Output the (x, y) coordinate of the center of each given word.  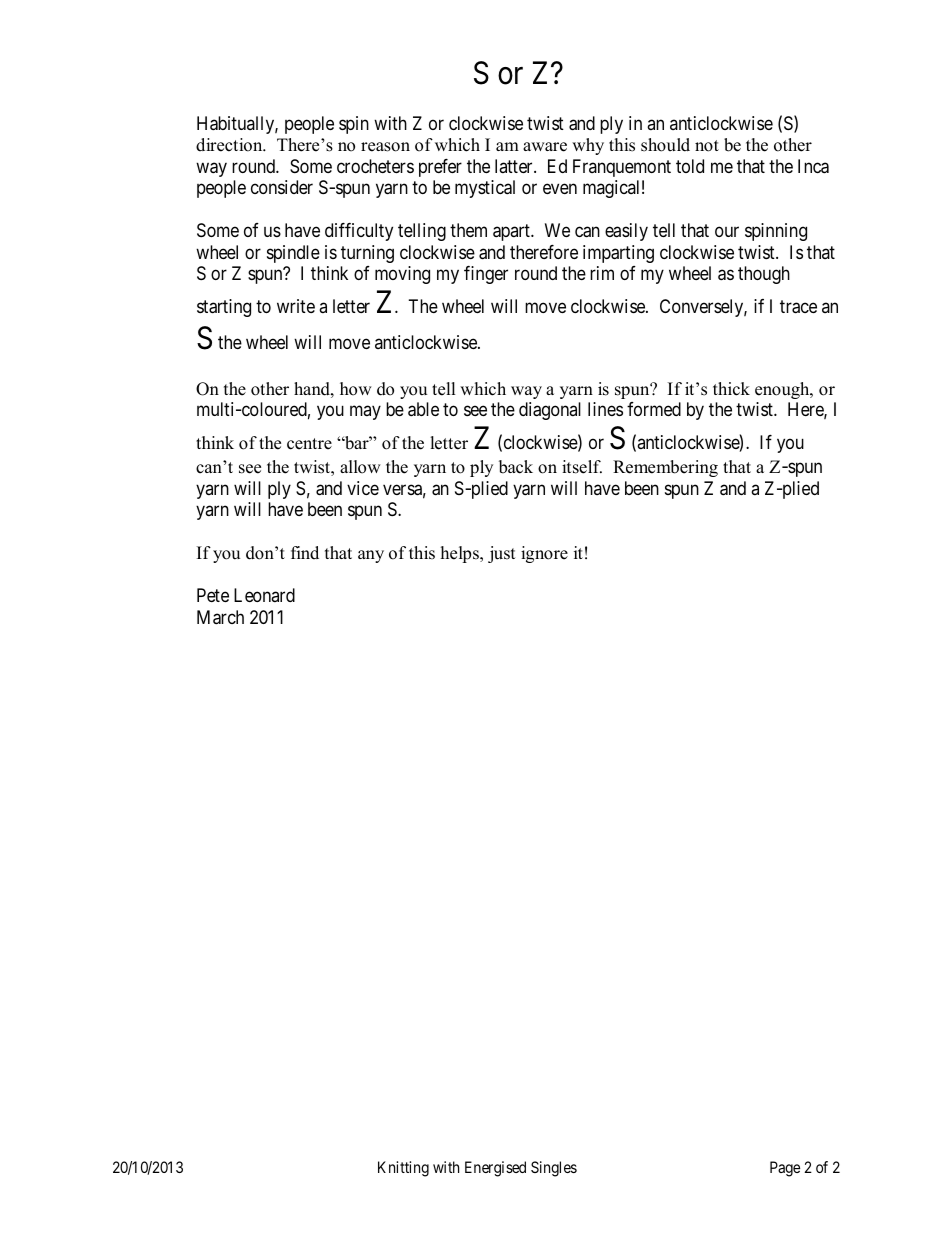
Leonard (264, 595)
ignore (544, 554)
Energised (495, 1169)
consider (282, 187)
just (502, 554)
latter (515, 166)
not (707, 146)
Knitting (403, 1169)
